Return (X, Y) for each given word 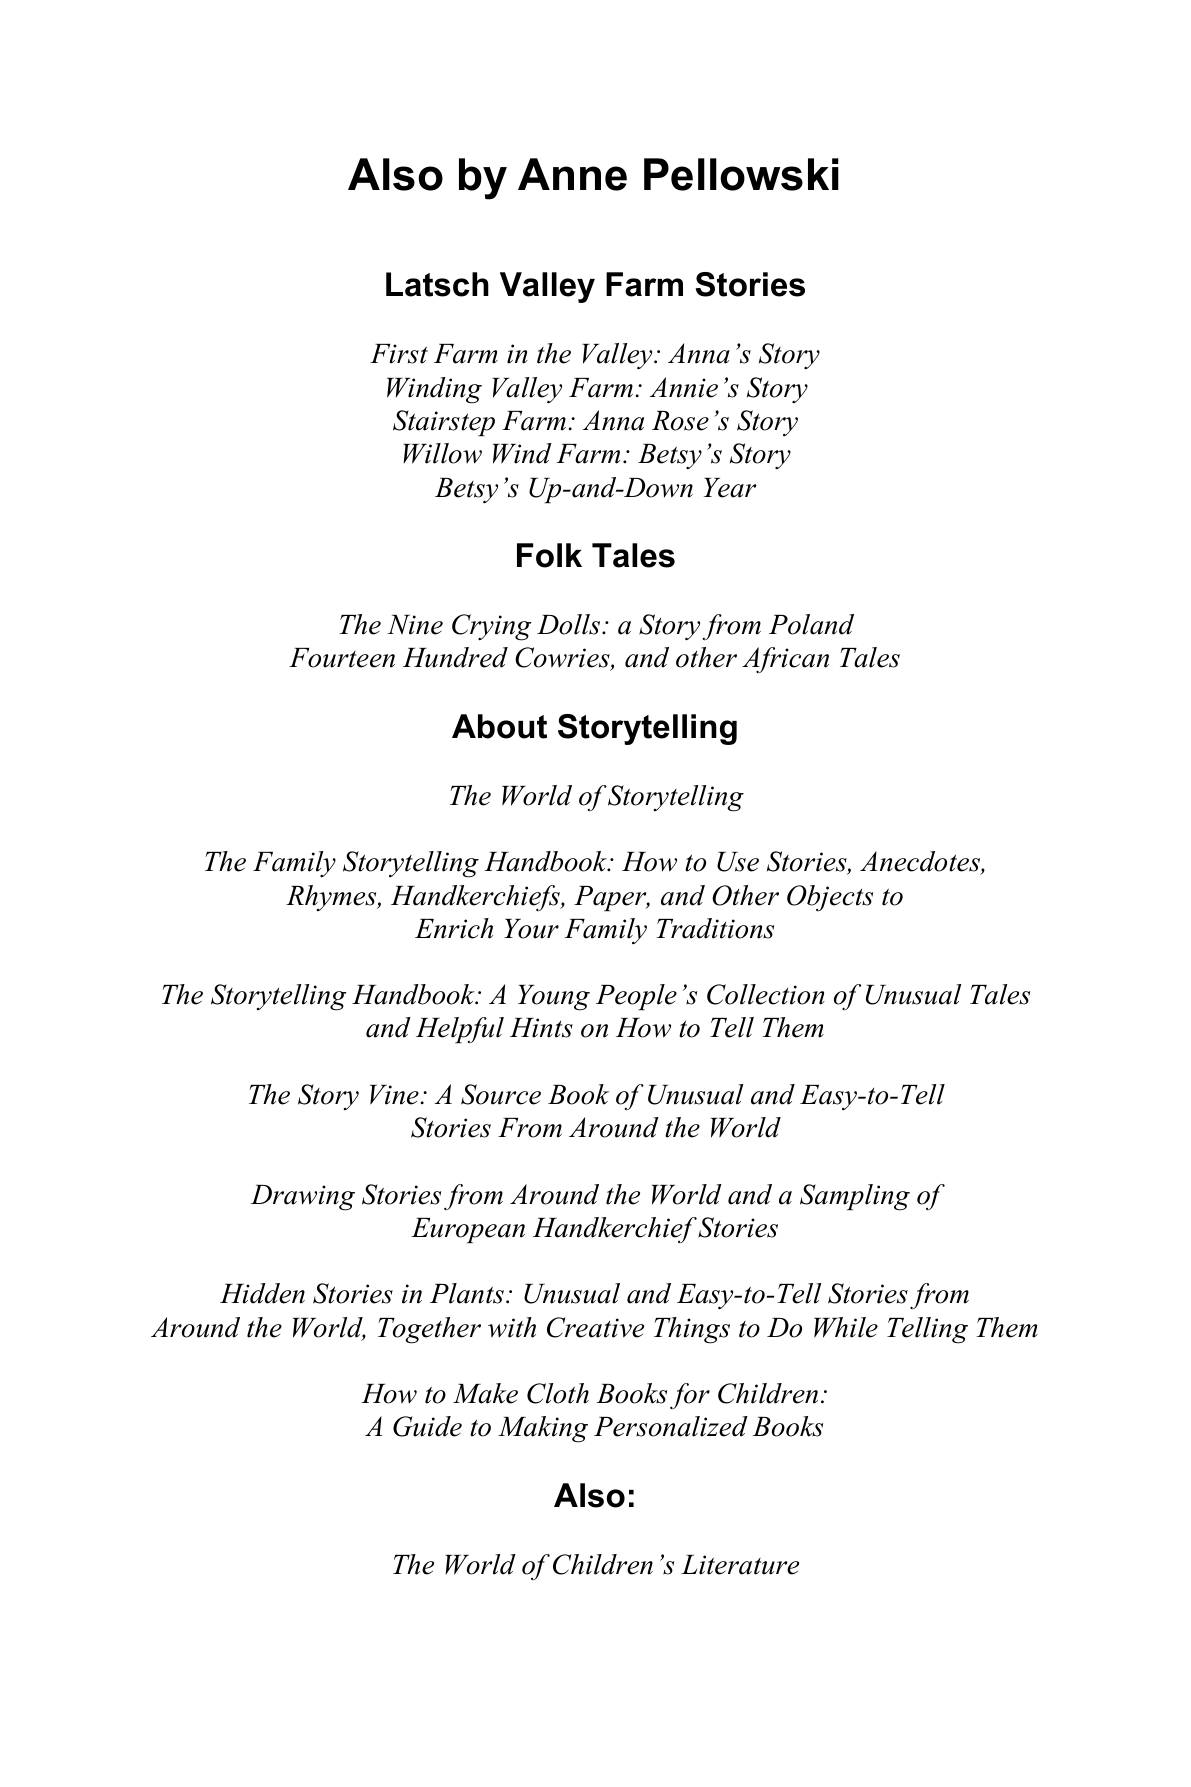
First (399, 354)
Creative (595, 1327)
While (846, 1327)
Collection (766, 994)
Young (554, 998)
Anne (572, 174)
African (785, 660)
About (499, 726)
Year (730, 488)
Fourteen (342, 658)
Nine (415, 625)
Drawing (303, 1198)
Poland (811, 624)
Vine (394, 1095)
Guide (427, 1426)
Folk (549, 555)
